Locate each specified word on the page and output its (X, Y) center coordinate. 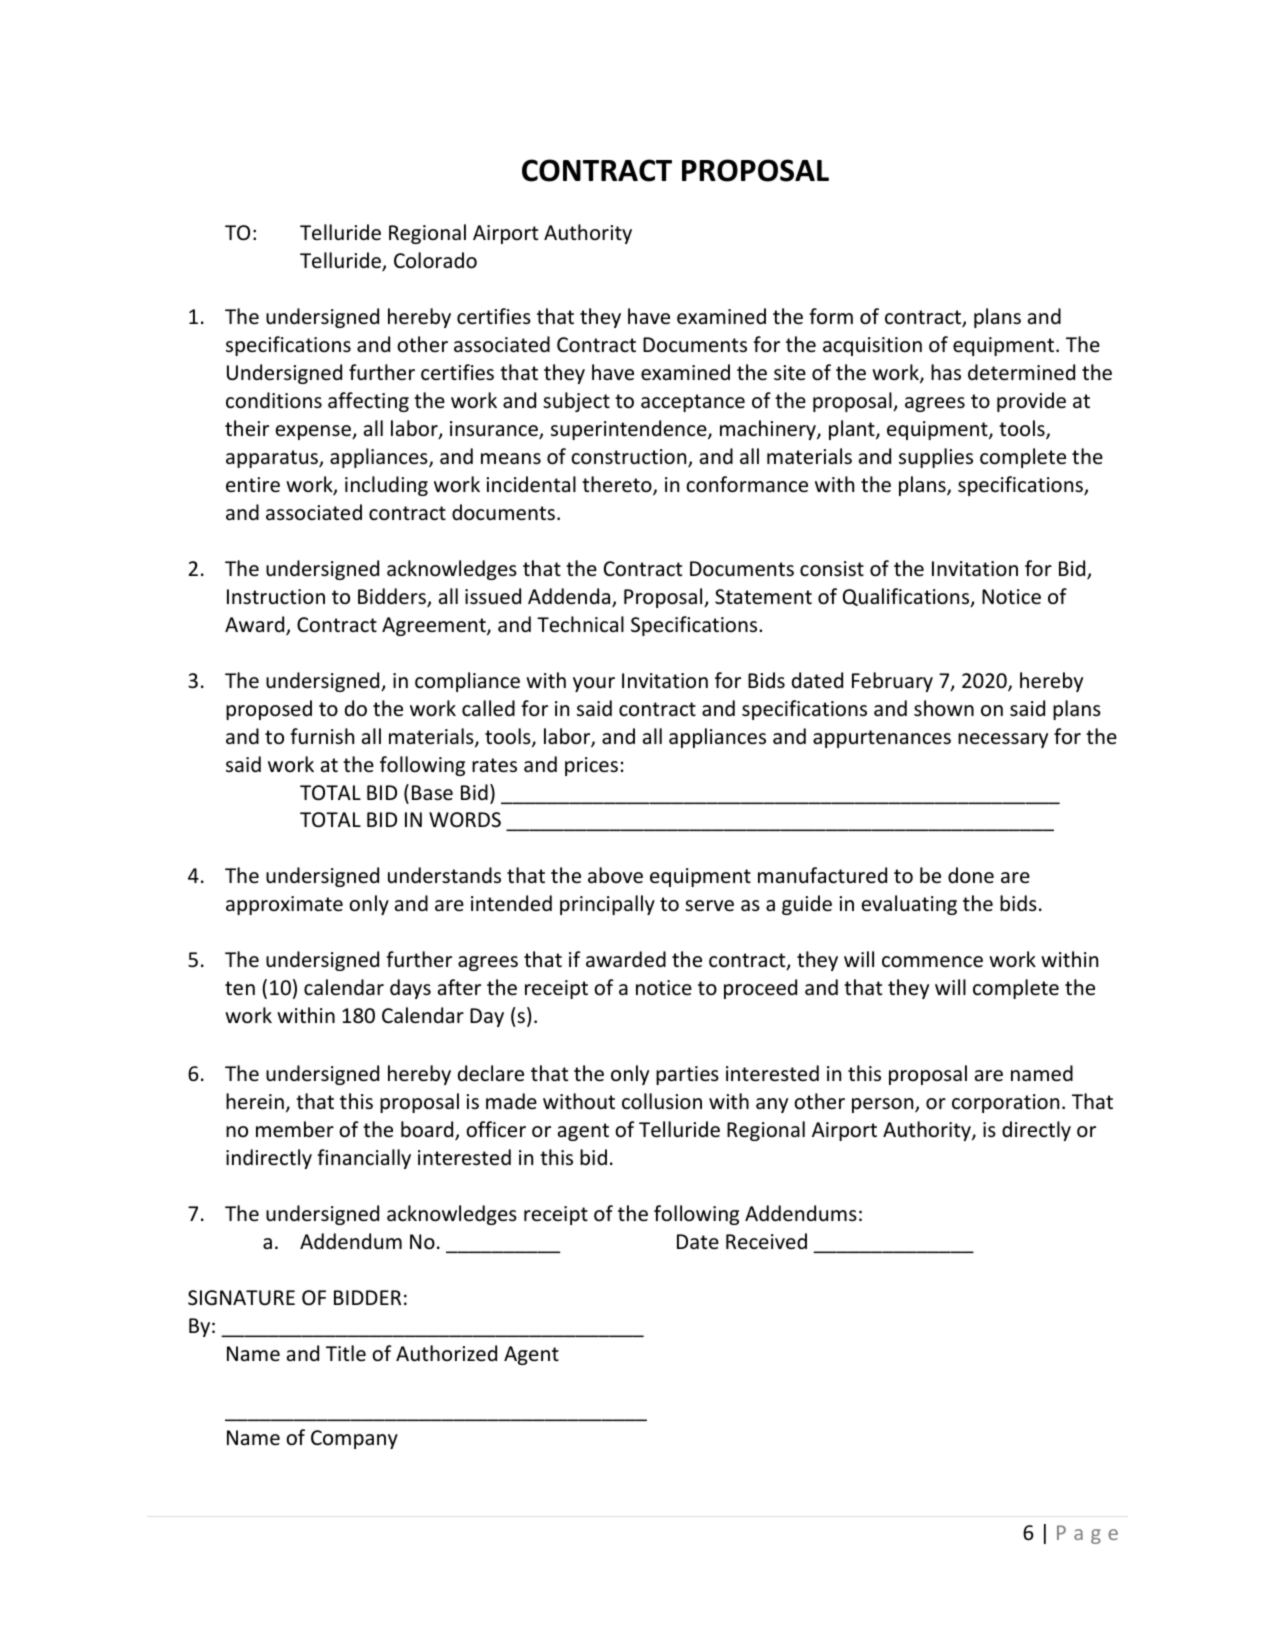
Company (354, 1439)
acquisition (872, 346)
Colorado (435, 260)
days (410, 989)
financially (364, 1159)
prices (591, 766)
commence (932, 962)
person (884, 1105)
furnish (322, 736)
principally (607, 905)
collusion (662, 1101)
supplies (936, 458)
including (386, 486)
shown (944, 708)
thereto (618, 485)
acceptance (693, 403)
